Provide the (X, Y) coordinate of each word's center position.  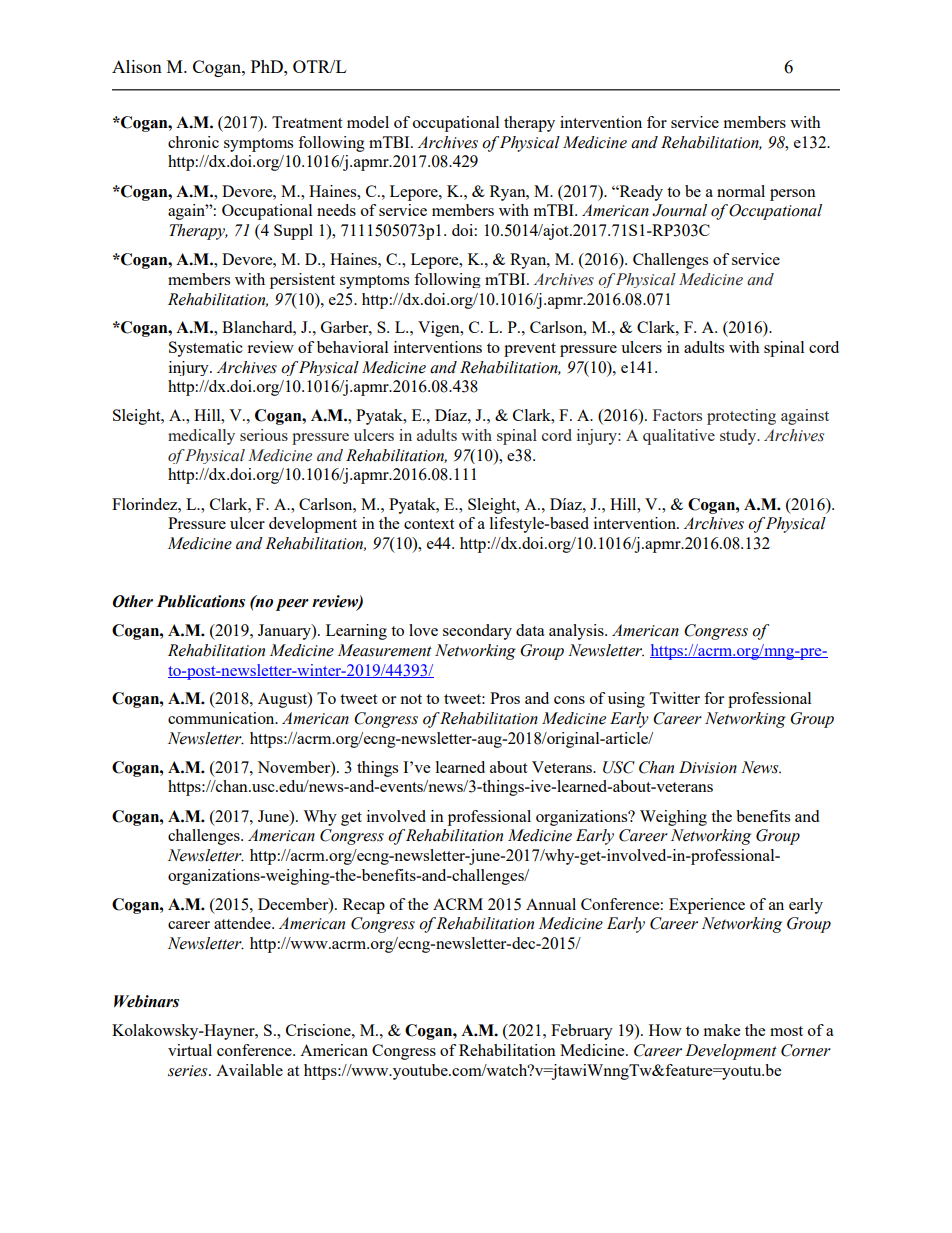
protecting (741, 417)
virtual (190, 1050)
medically (201, 437)
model (368, 122)
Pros (505, 698)
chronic (193, 142)
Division (708, 767)
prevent (530, 350)
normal (741, 191)
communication (222, 718)
